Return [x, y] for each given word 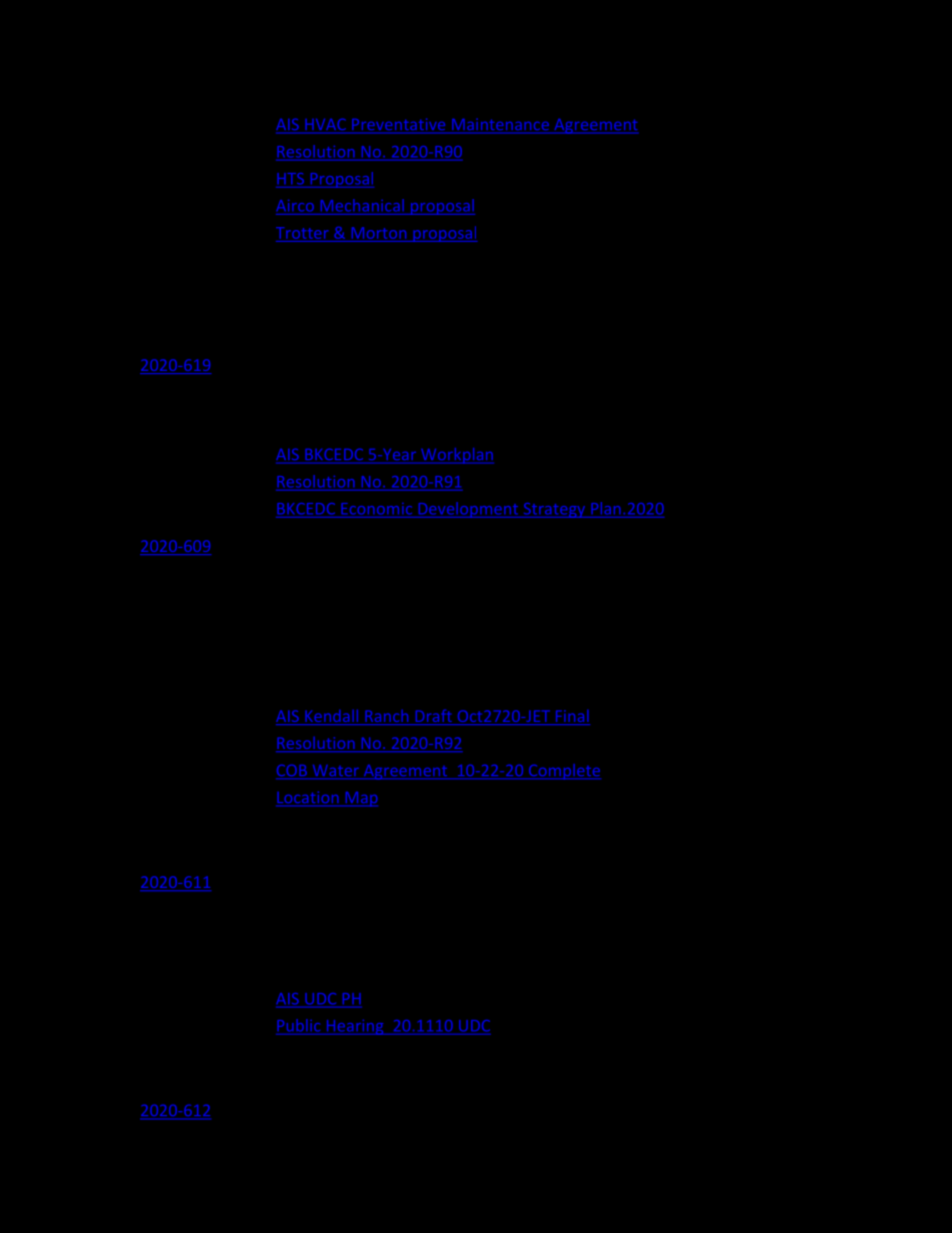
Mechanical [362, 205]
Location [308, 798]
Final [571, 717]
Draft [433, 717]
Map [360, 799]
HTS [290, 179]
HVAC [325, 125]
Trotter [302, 233]
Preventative [399, 125]
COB [293, 771]
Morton [379, 233]
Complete [563, 772]
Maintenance [500, 125]
